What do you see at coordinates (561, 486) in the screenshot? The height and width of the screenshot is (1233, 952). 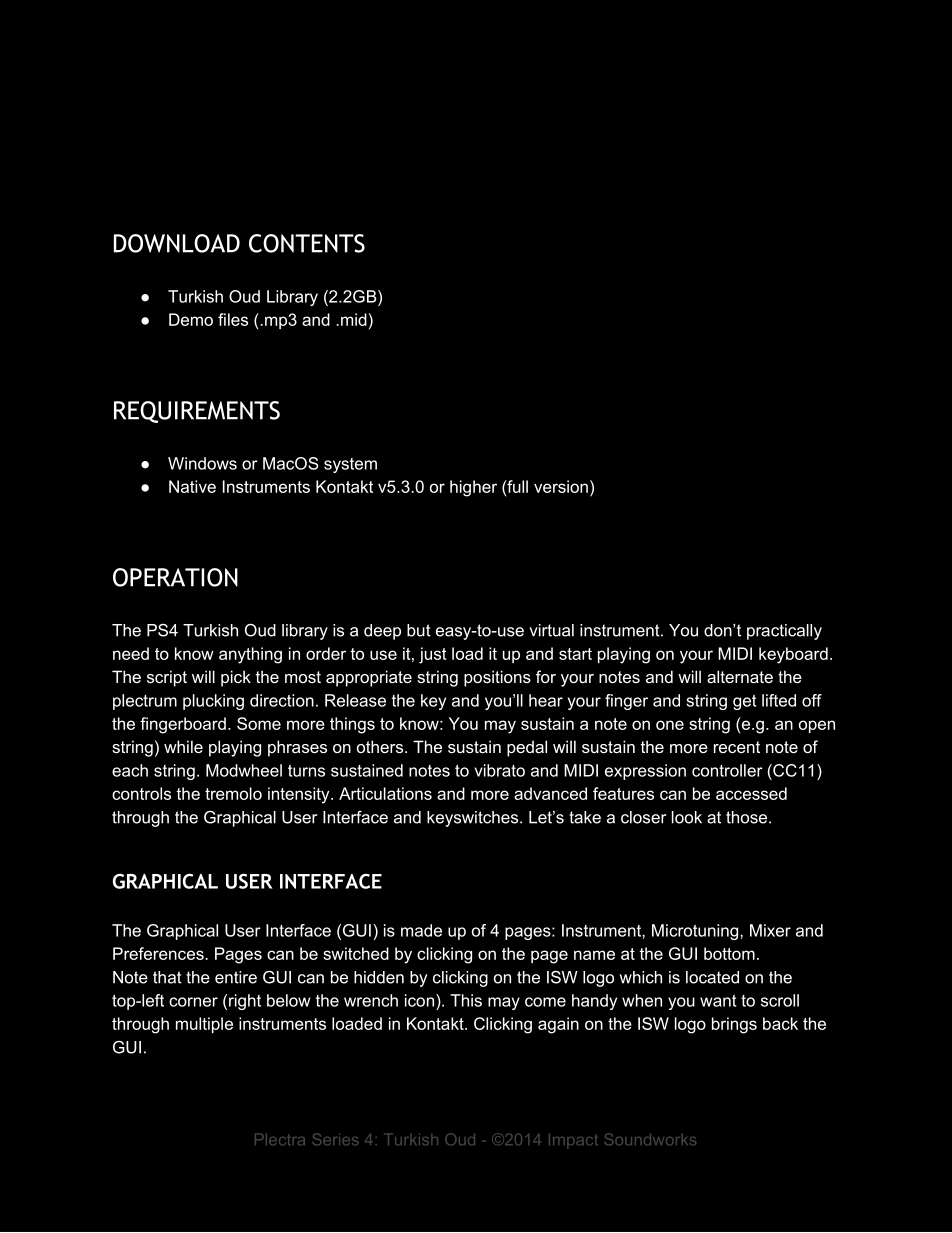 I see `version` at bounding box center [561, 486].
